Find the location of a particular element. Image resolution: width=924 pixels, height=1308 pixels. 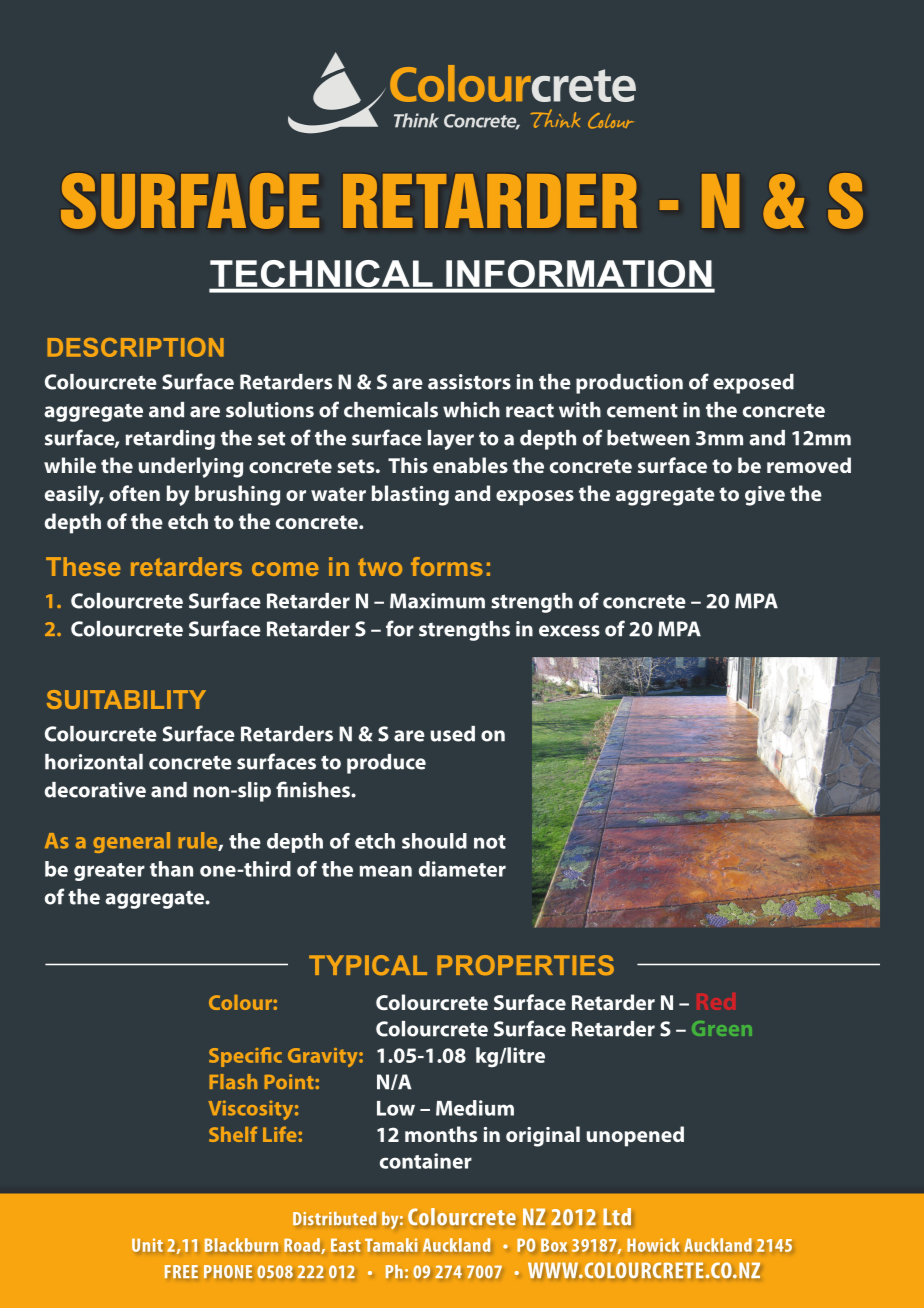

exposed is located at coordinates (753, 384).
